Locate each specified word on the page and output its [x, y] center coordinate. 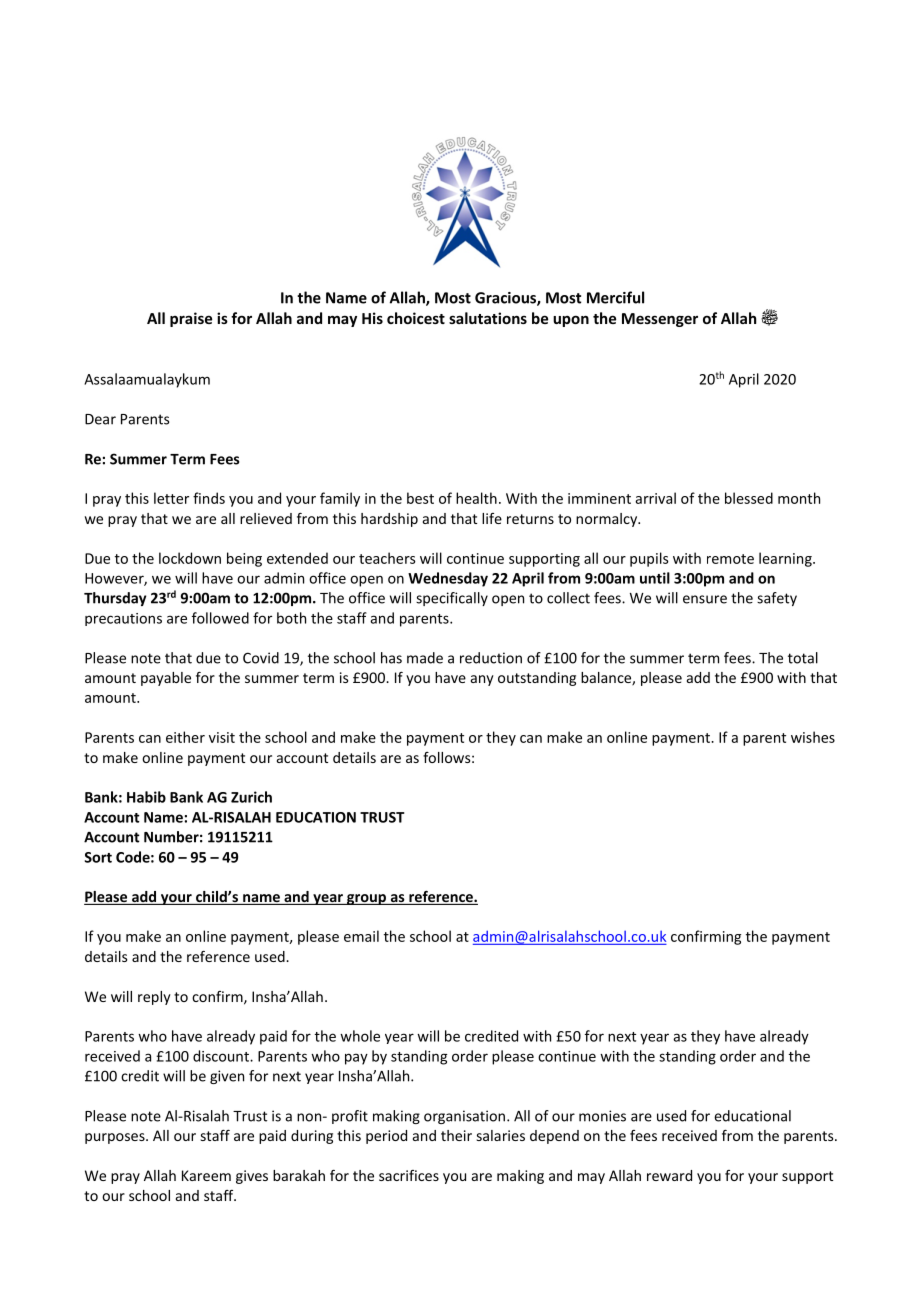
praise [191, 319]
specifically [452, 599]
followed [220, 618]
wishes [813, 737]
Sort [98, 857]
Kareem [206, 1175]
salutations [488, 318]
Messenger [660, 320]
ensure [705, 599]
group [366, 899]
